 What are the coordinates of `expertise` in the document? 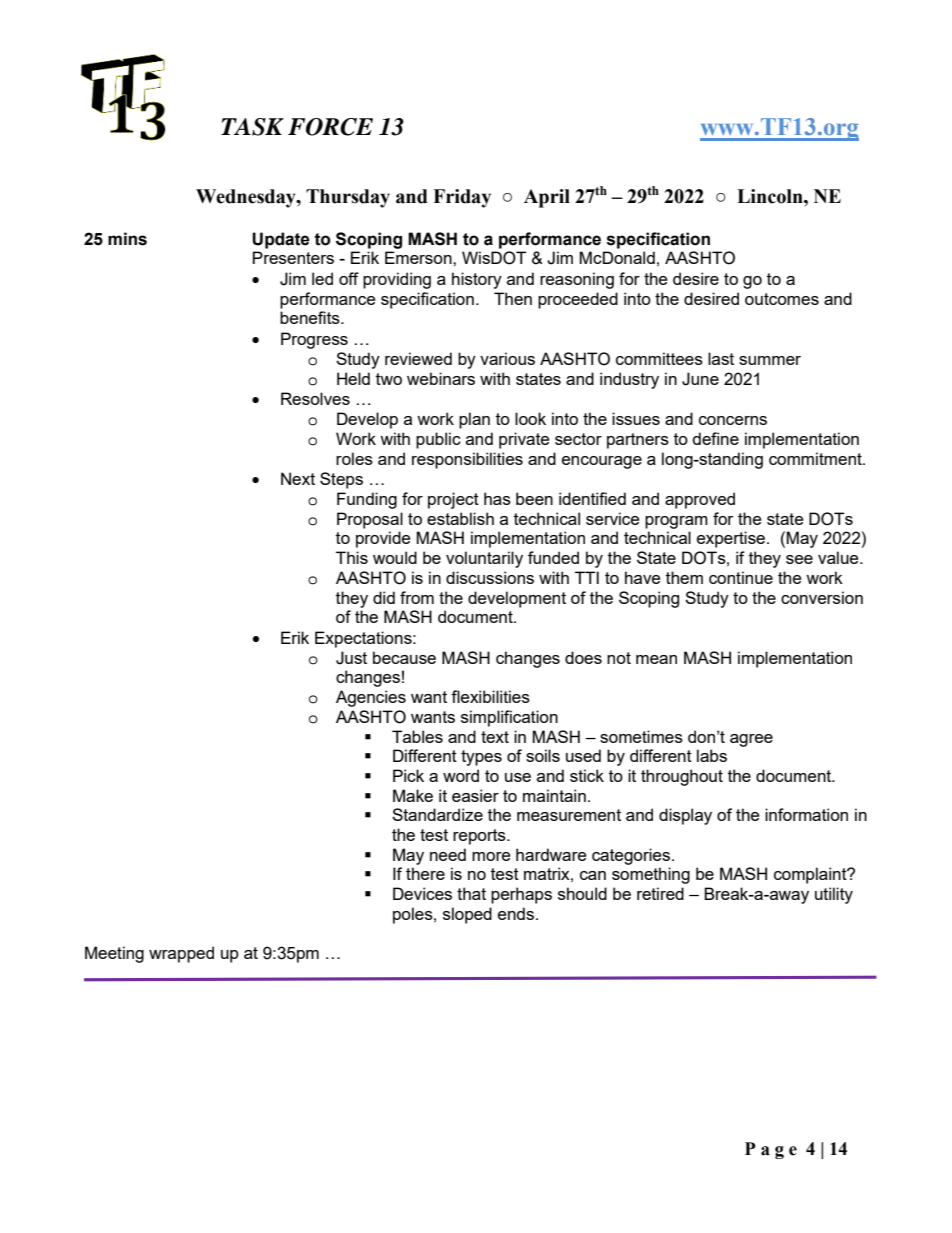 It's located at (732, 539).
